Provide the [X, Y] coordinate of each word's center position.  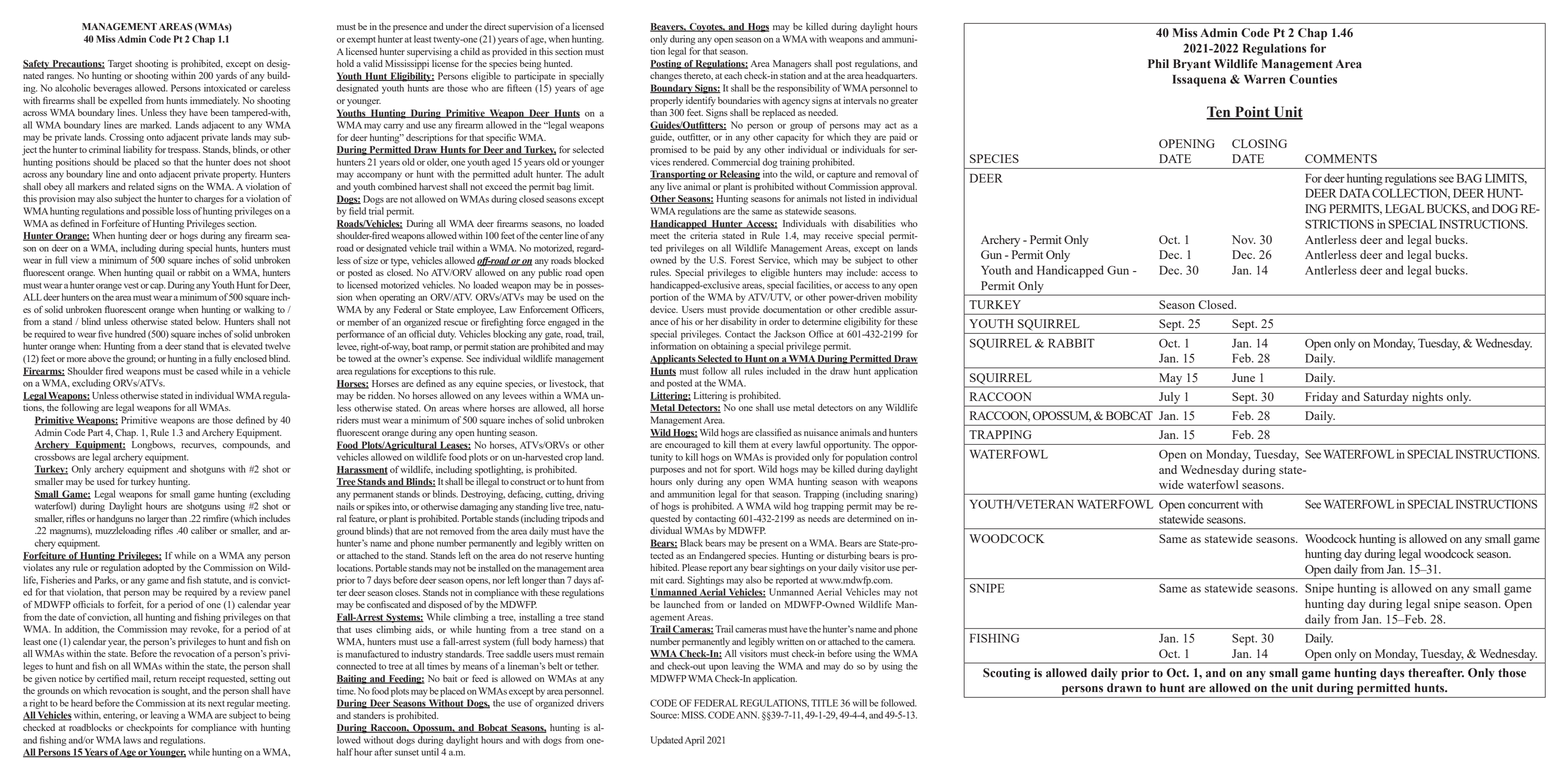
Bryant [1192, 65]
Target [120, 65]
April [694, 741]
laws [132, 740]
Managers [792, 65]
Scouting [1007, 674]
